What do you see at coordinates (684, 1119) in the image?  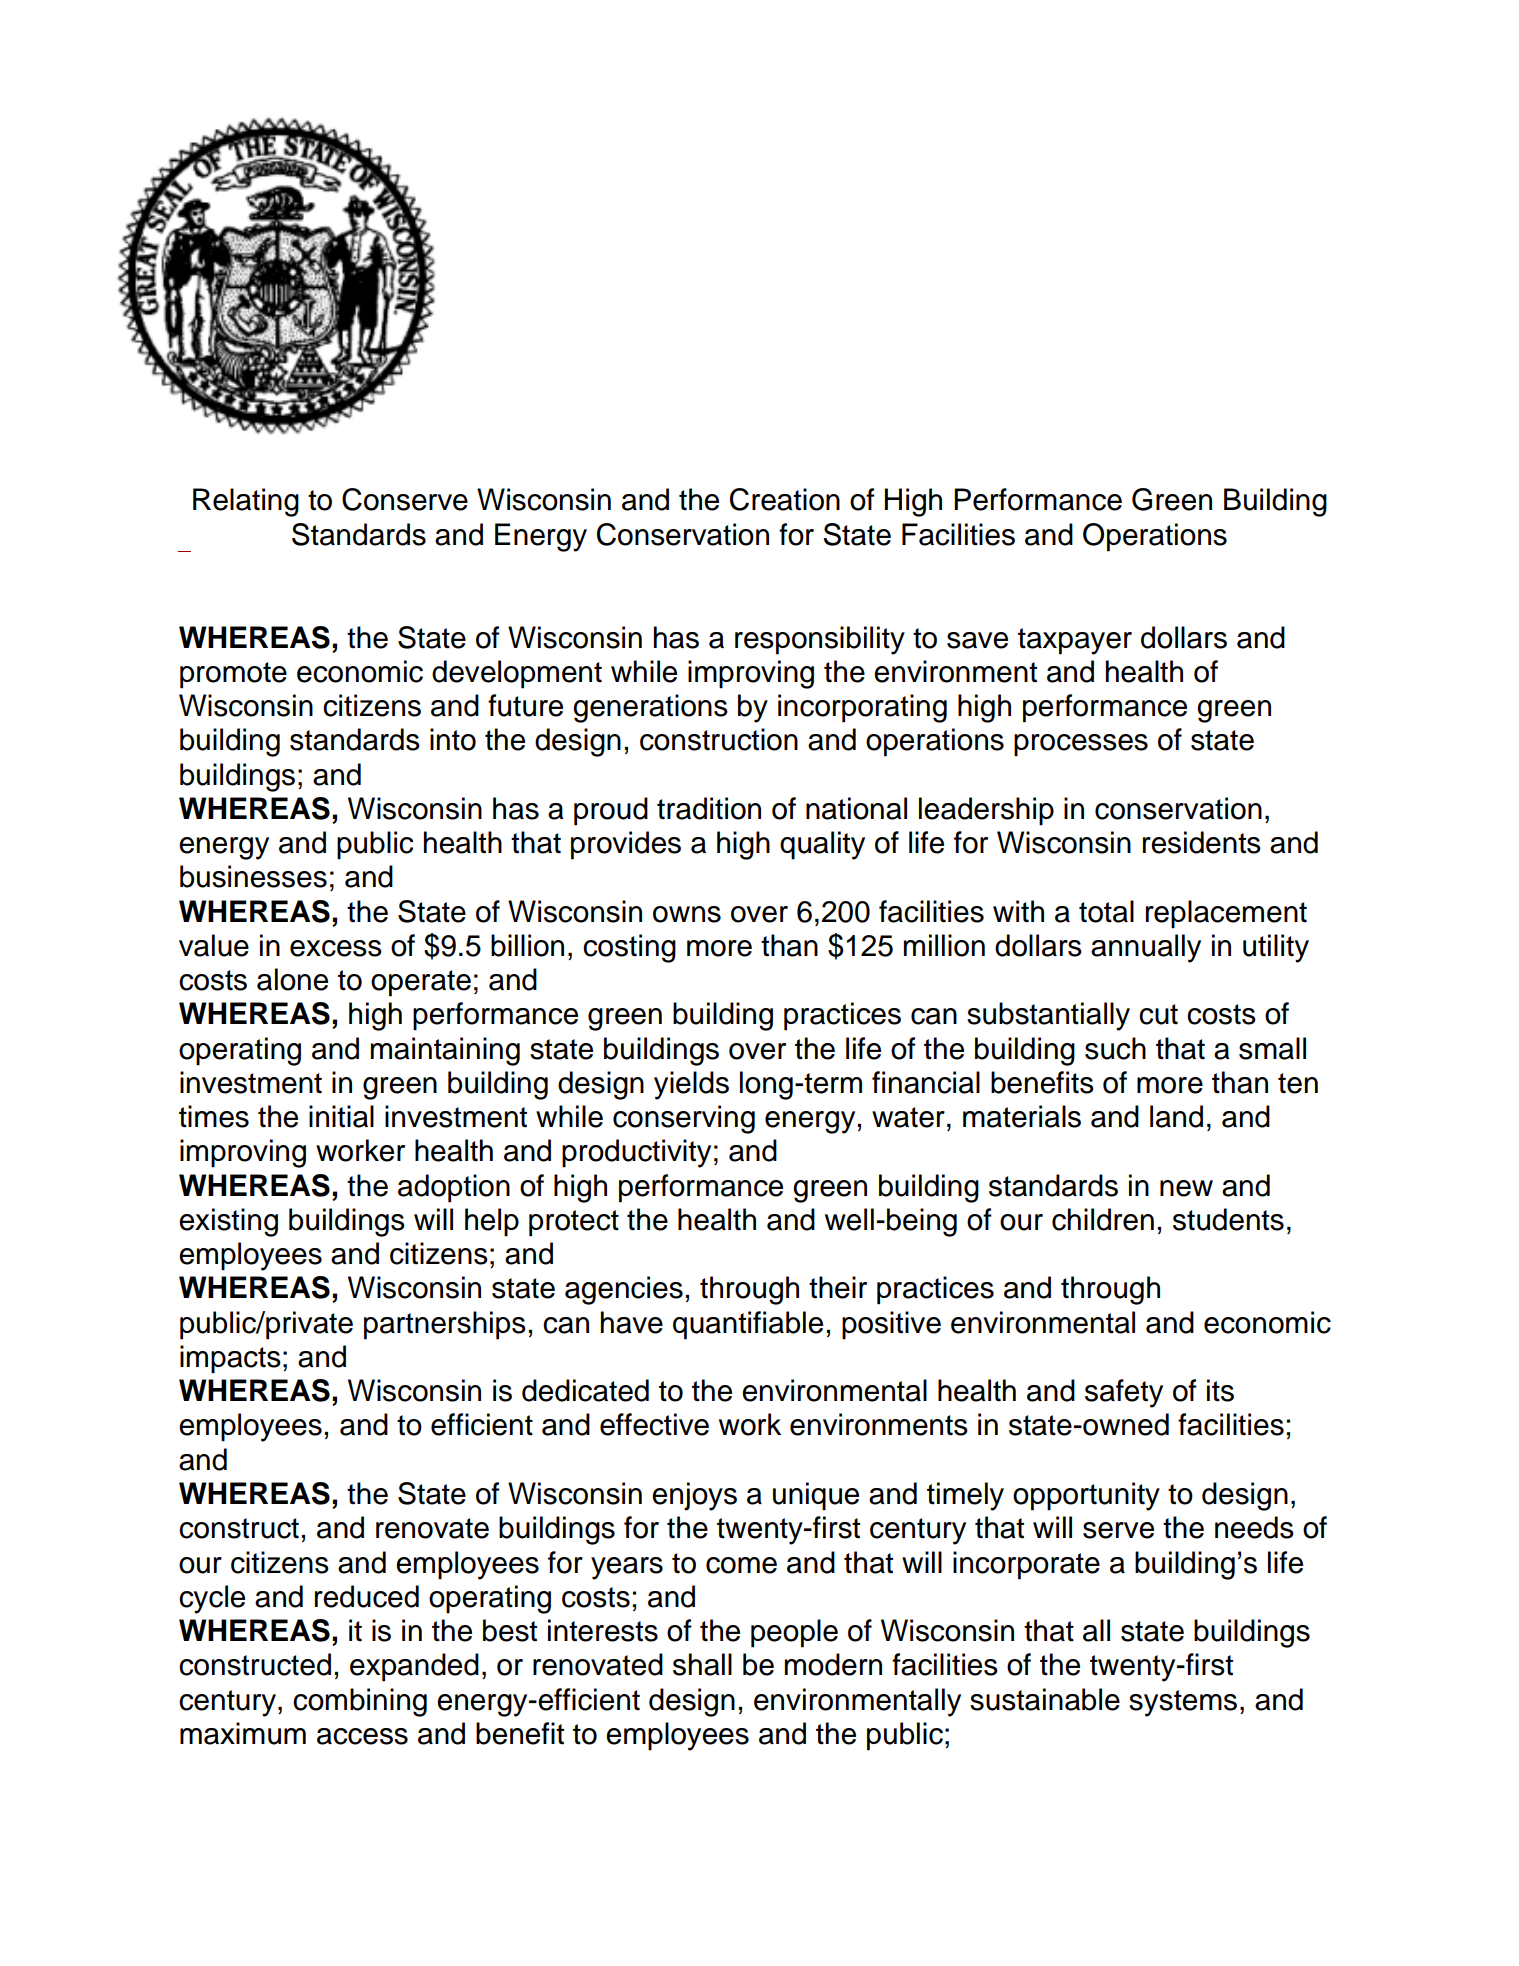 I see `conserving` at bounding box center [684, 1119].
